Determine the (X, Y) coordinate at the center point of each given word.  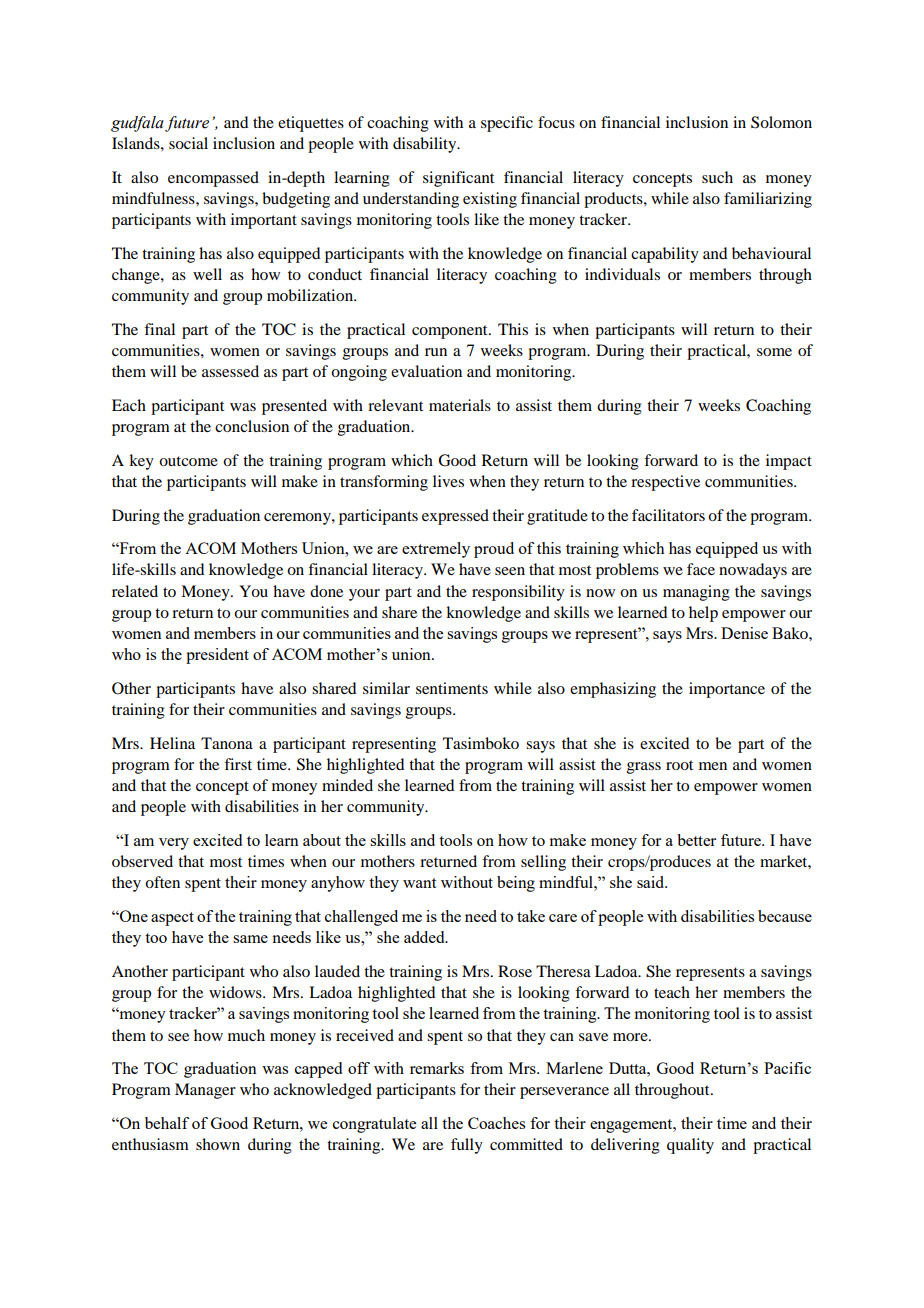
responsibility (518, 593)
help (703, 614)
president (217, 656)
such (717, 177)
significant (458, 179)
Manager (205, 1091)
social (188, 143)
